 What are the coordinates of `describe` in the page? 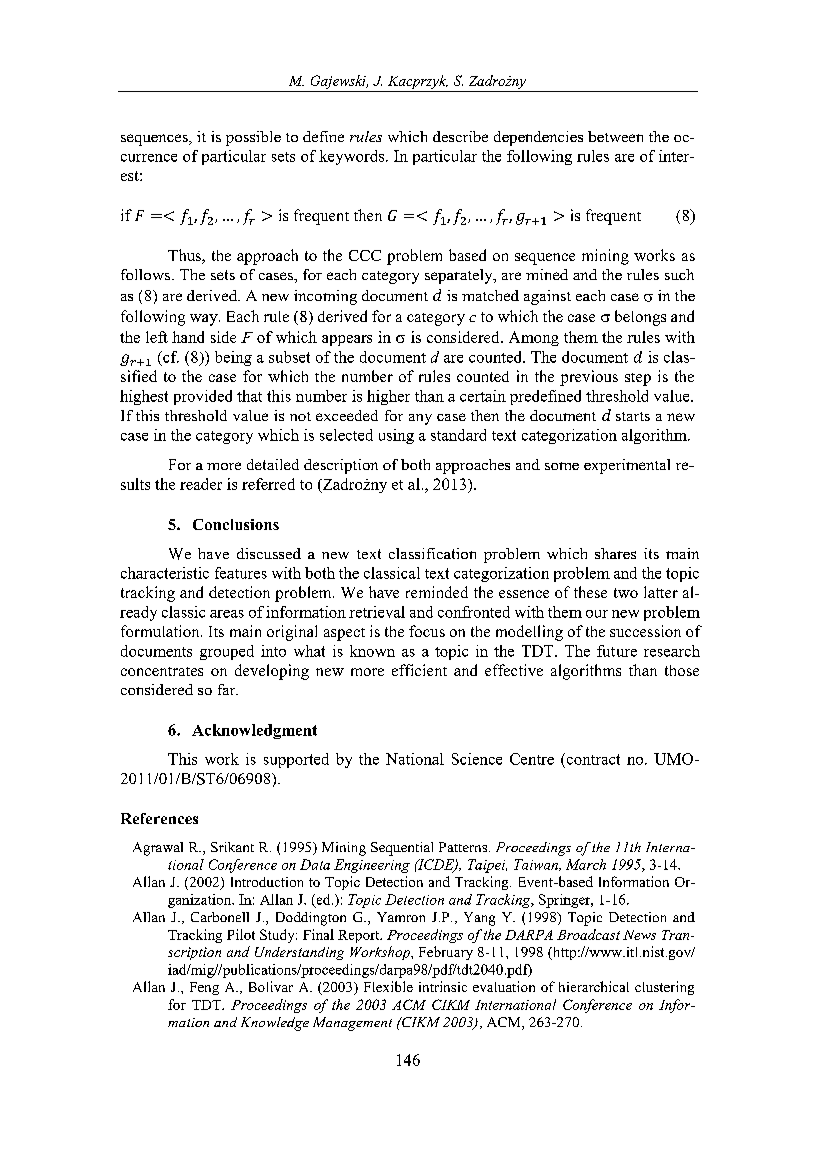 It's located at (460, 136).
